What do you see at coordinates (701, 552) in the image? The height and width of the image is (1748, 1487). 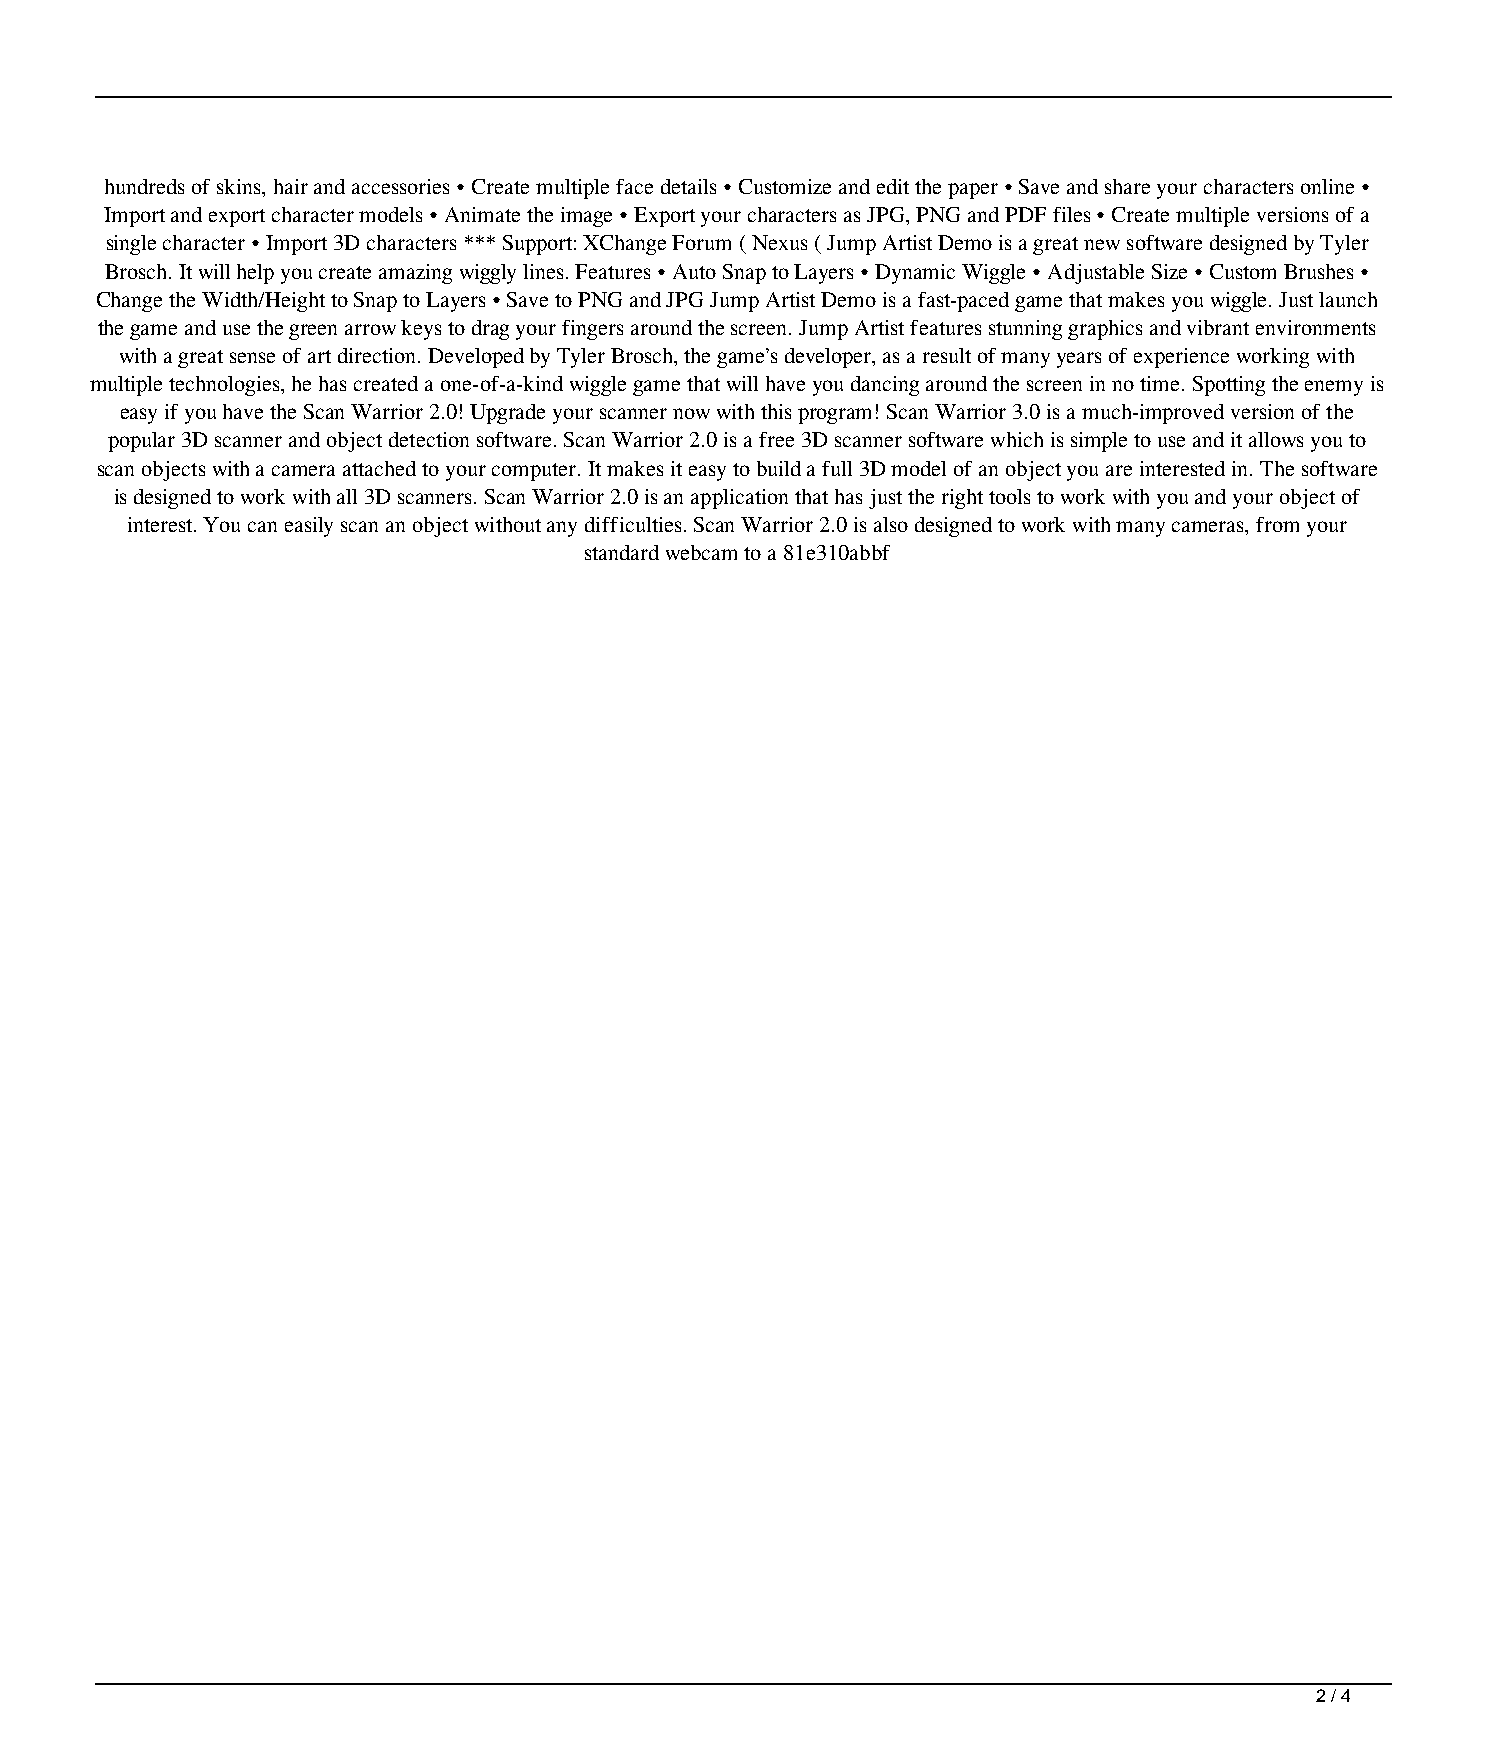 I see `webcam` at bounding box center [701, 552].
